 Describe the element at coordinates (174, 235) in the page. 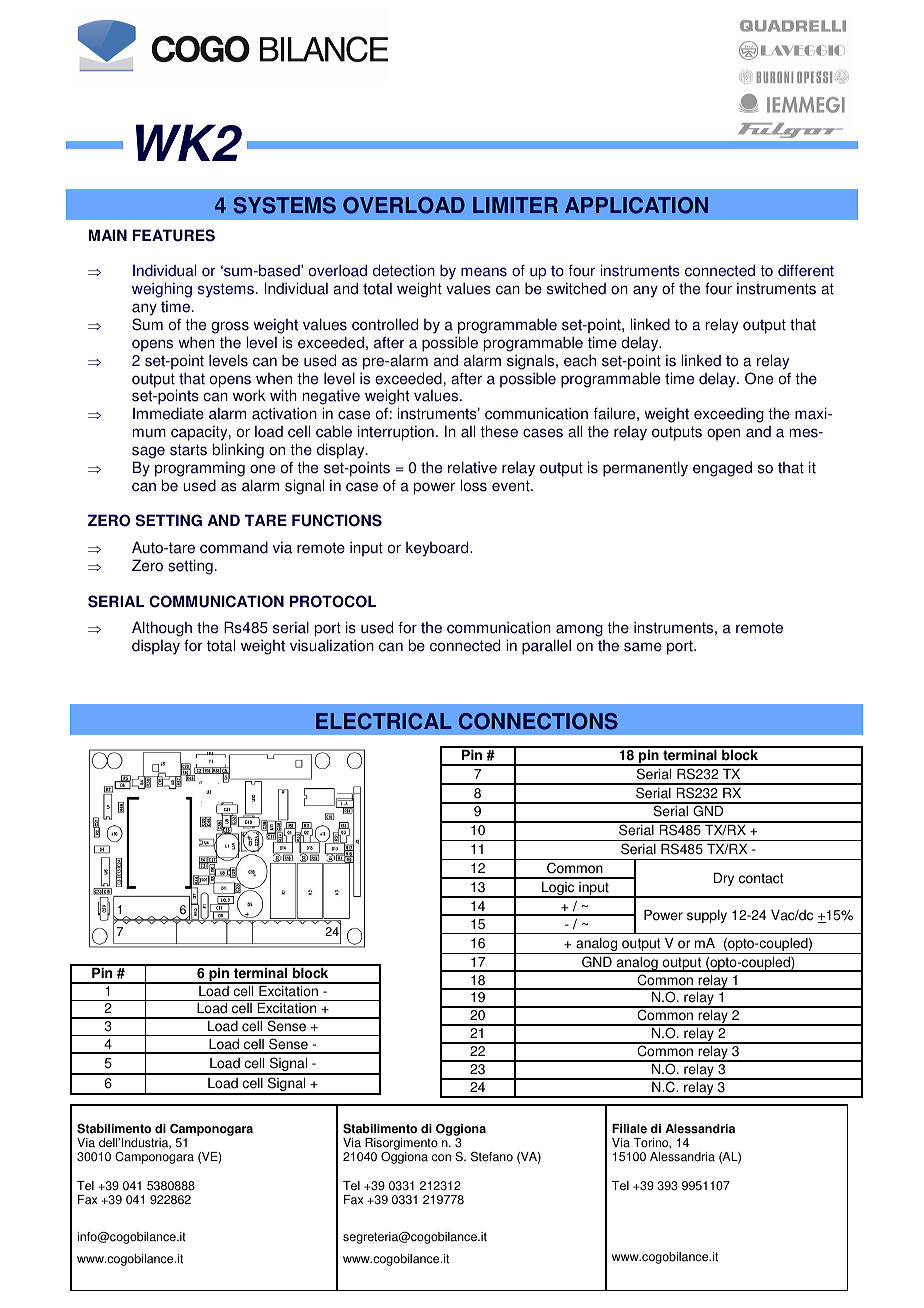

I see `FEATURES` at that location.
